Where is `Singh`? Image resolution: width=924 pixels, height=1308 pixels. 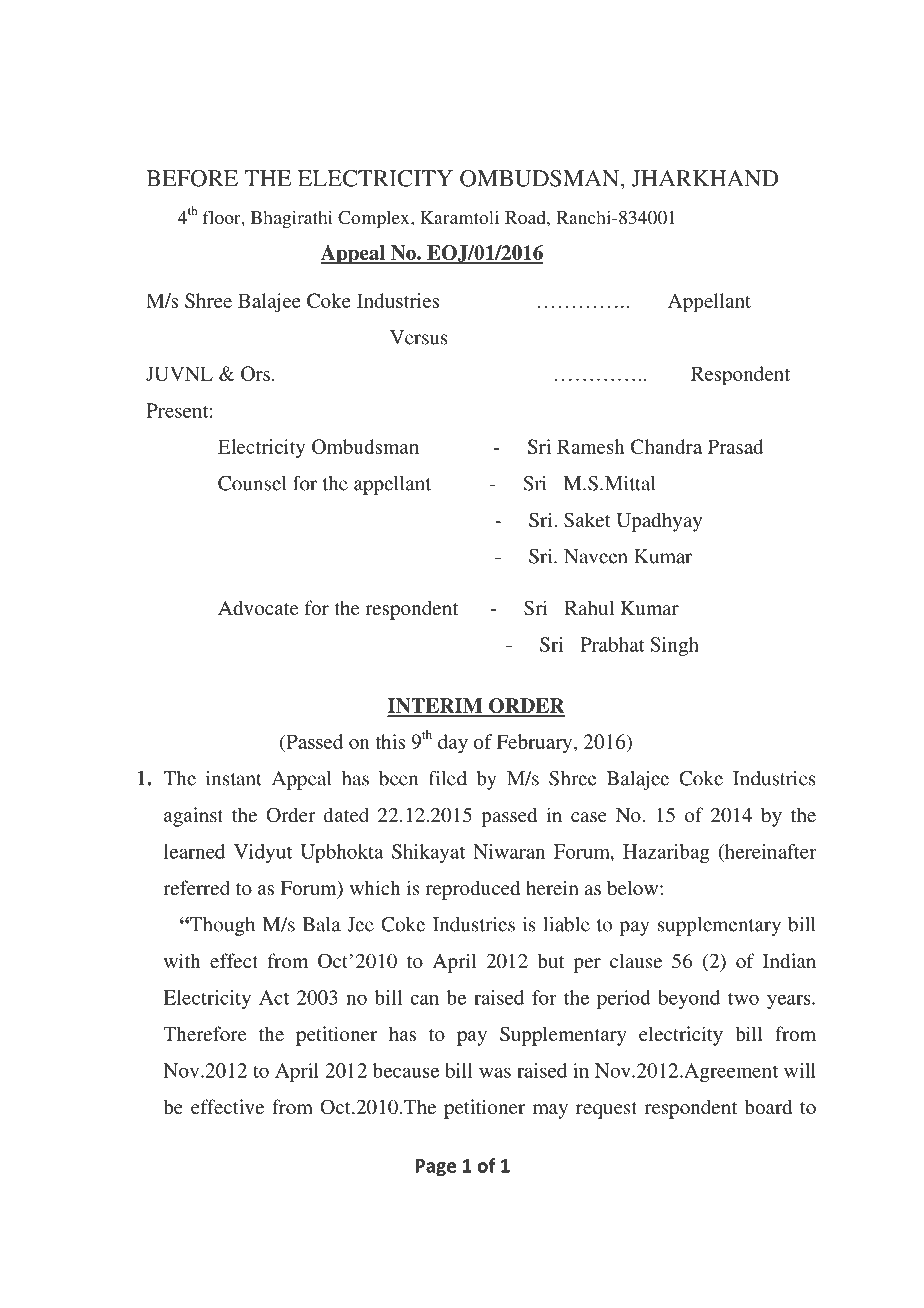
Singh is located at coordinates (674, 646).
